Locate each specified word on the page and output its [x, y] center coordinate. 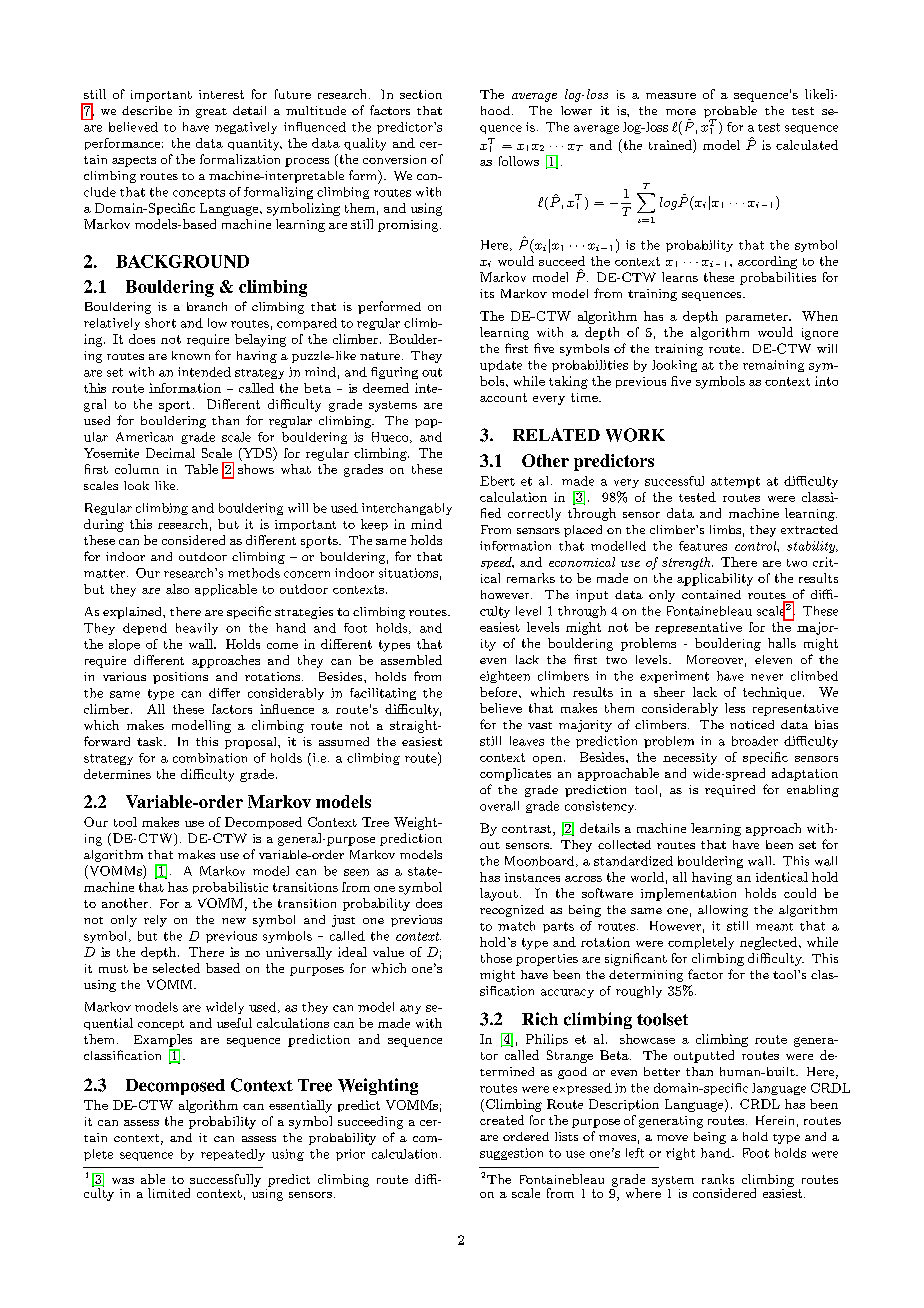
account [503, 397]
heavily [197, 629]
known [191, 355]
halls [782, 643]
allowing [723, 911]
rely [155, 921]
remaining [773, 366]
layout [499, 894]
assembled [411, 660]
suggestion [511, 1154]
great [211, 113]
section [421, 94]
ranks [718, 1179]
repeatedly [233, 1155]
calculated [807, 145]
